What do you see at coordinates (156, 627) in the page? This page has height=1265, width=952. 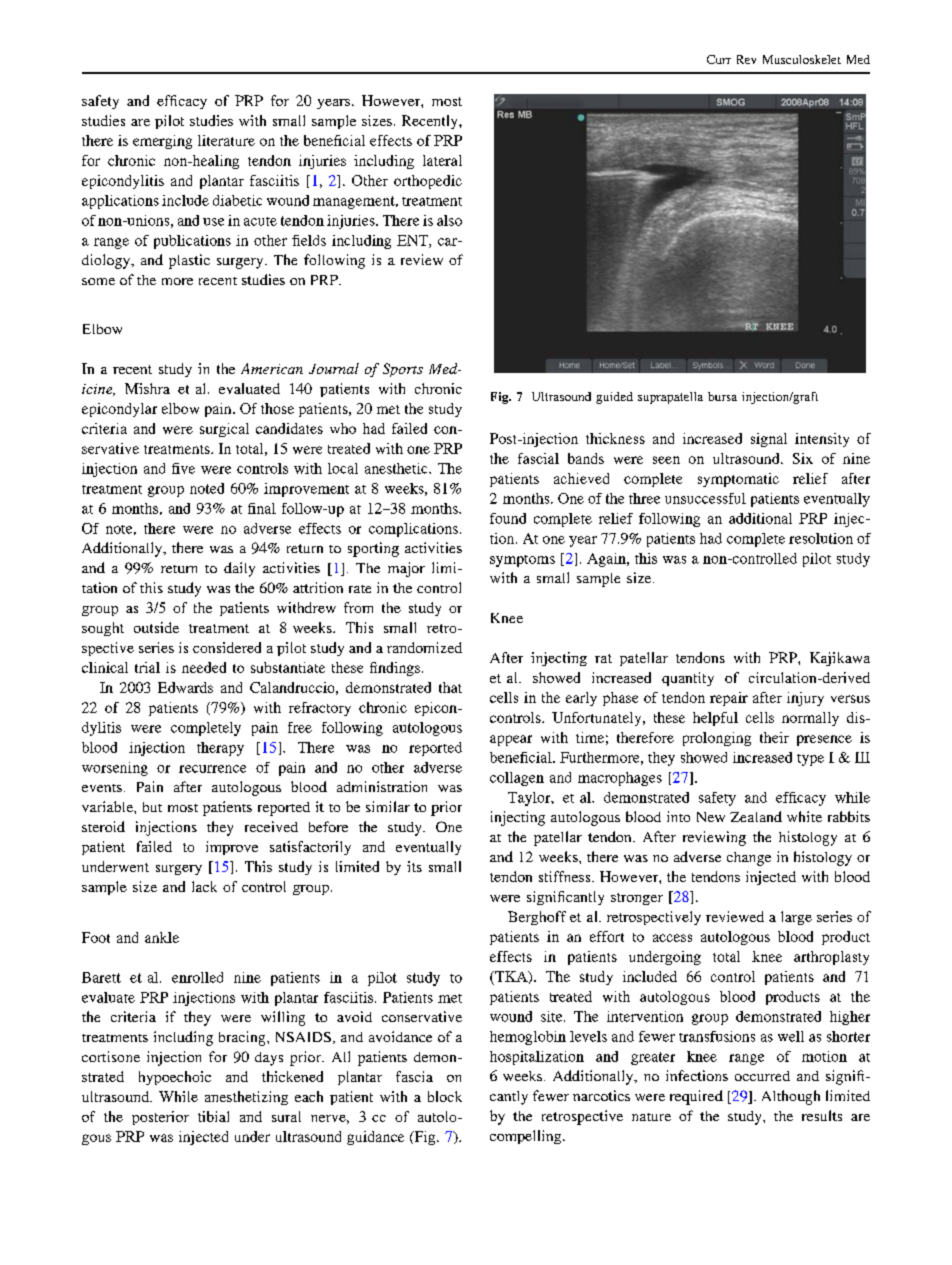 I see `outside` at bounding box center [156, 627].
